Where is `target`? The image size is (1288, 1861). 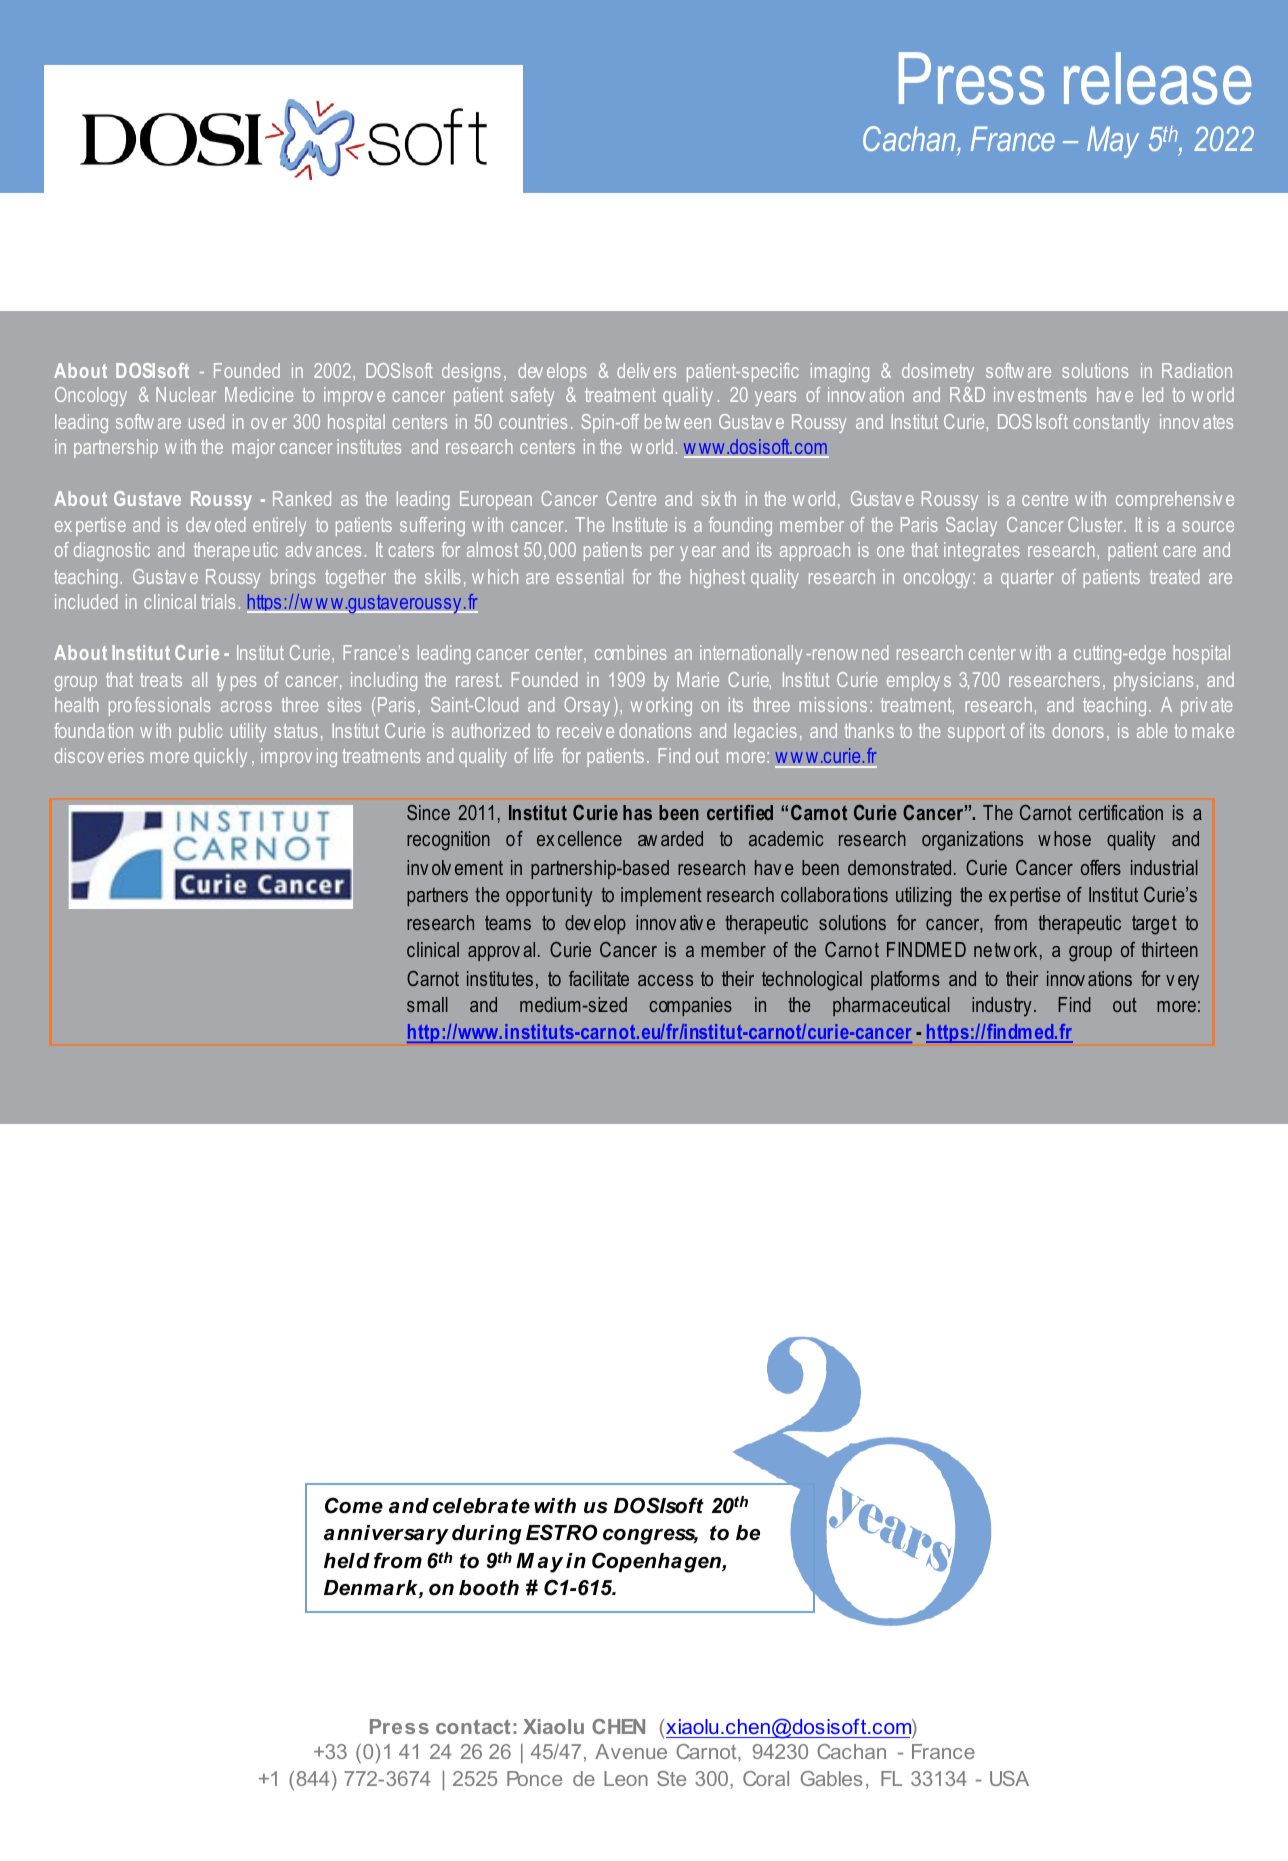
target is located at coordinates (1154, 925).
